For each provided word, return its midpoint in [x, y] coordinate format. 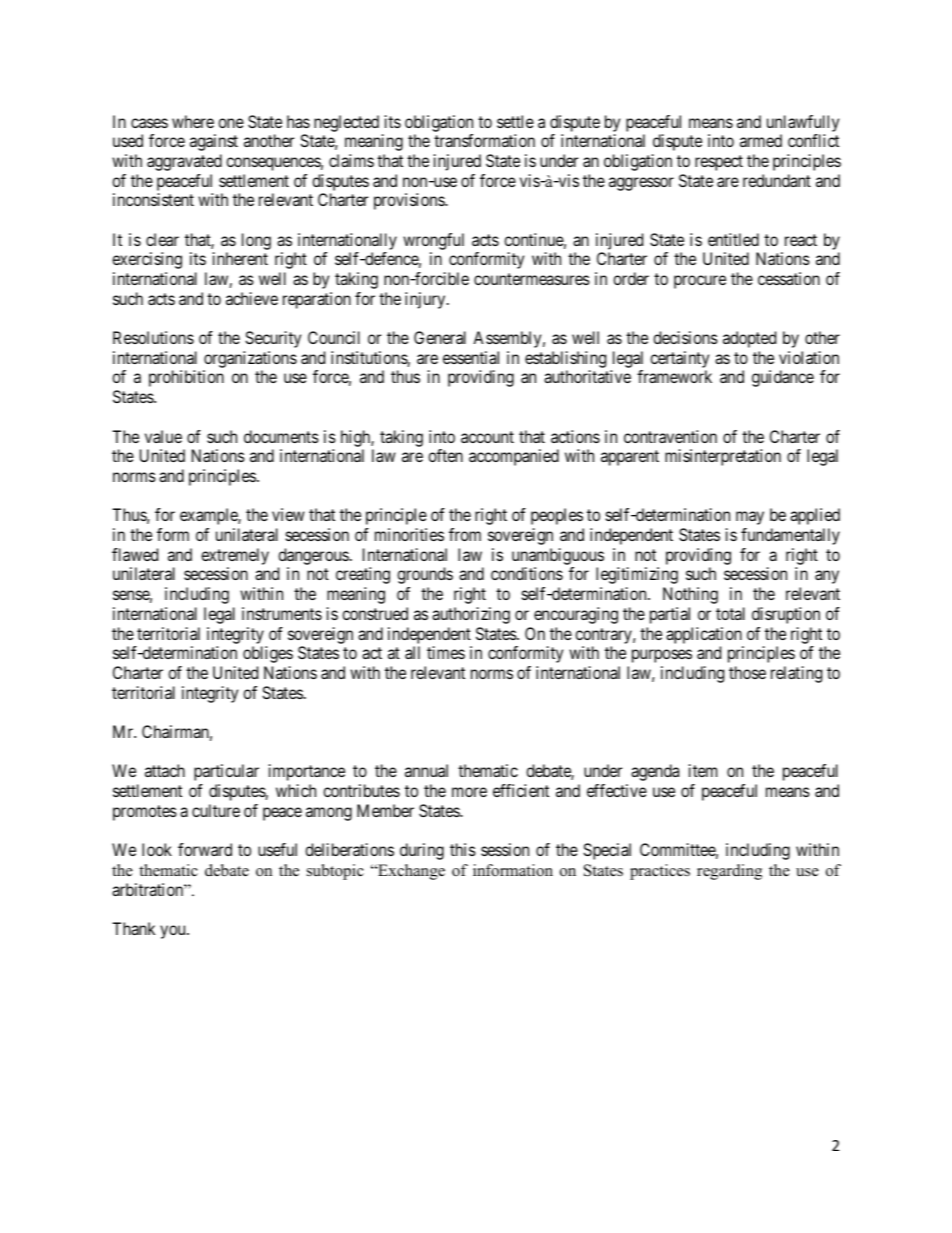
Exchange [410, 872]
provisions [410, 201]
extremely [235, 556]
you [174, 932]
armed [761, 140]
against [214, 142]
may [750, 518]
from [465, 534]
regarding [729, 872]
